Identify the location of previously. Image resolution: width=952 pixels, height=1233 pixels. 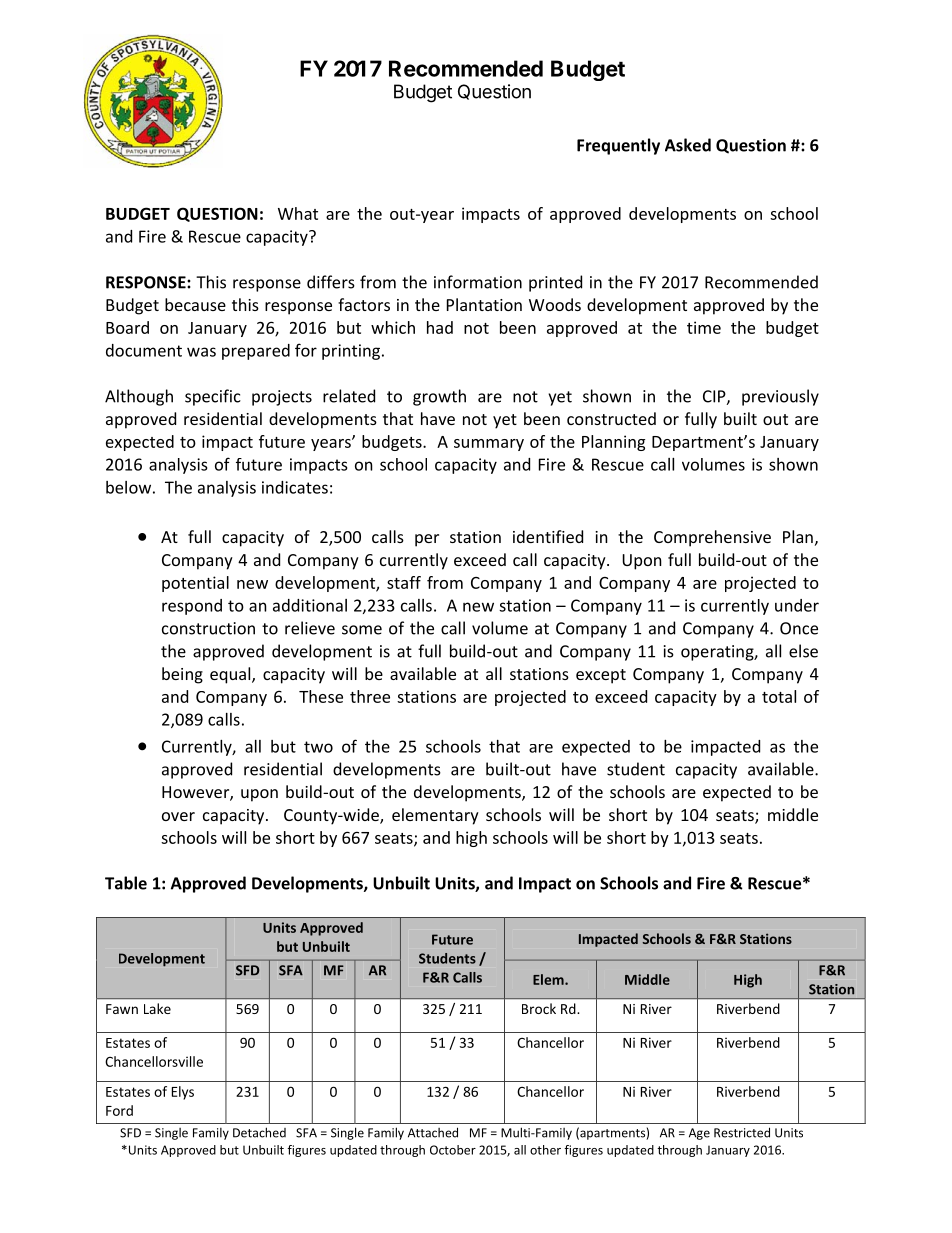
(780, 397).
